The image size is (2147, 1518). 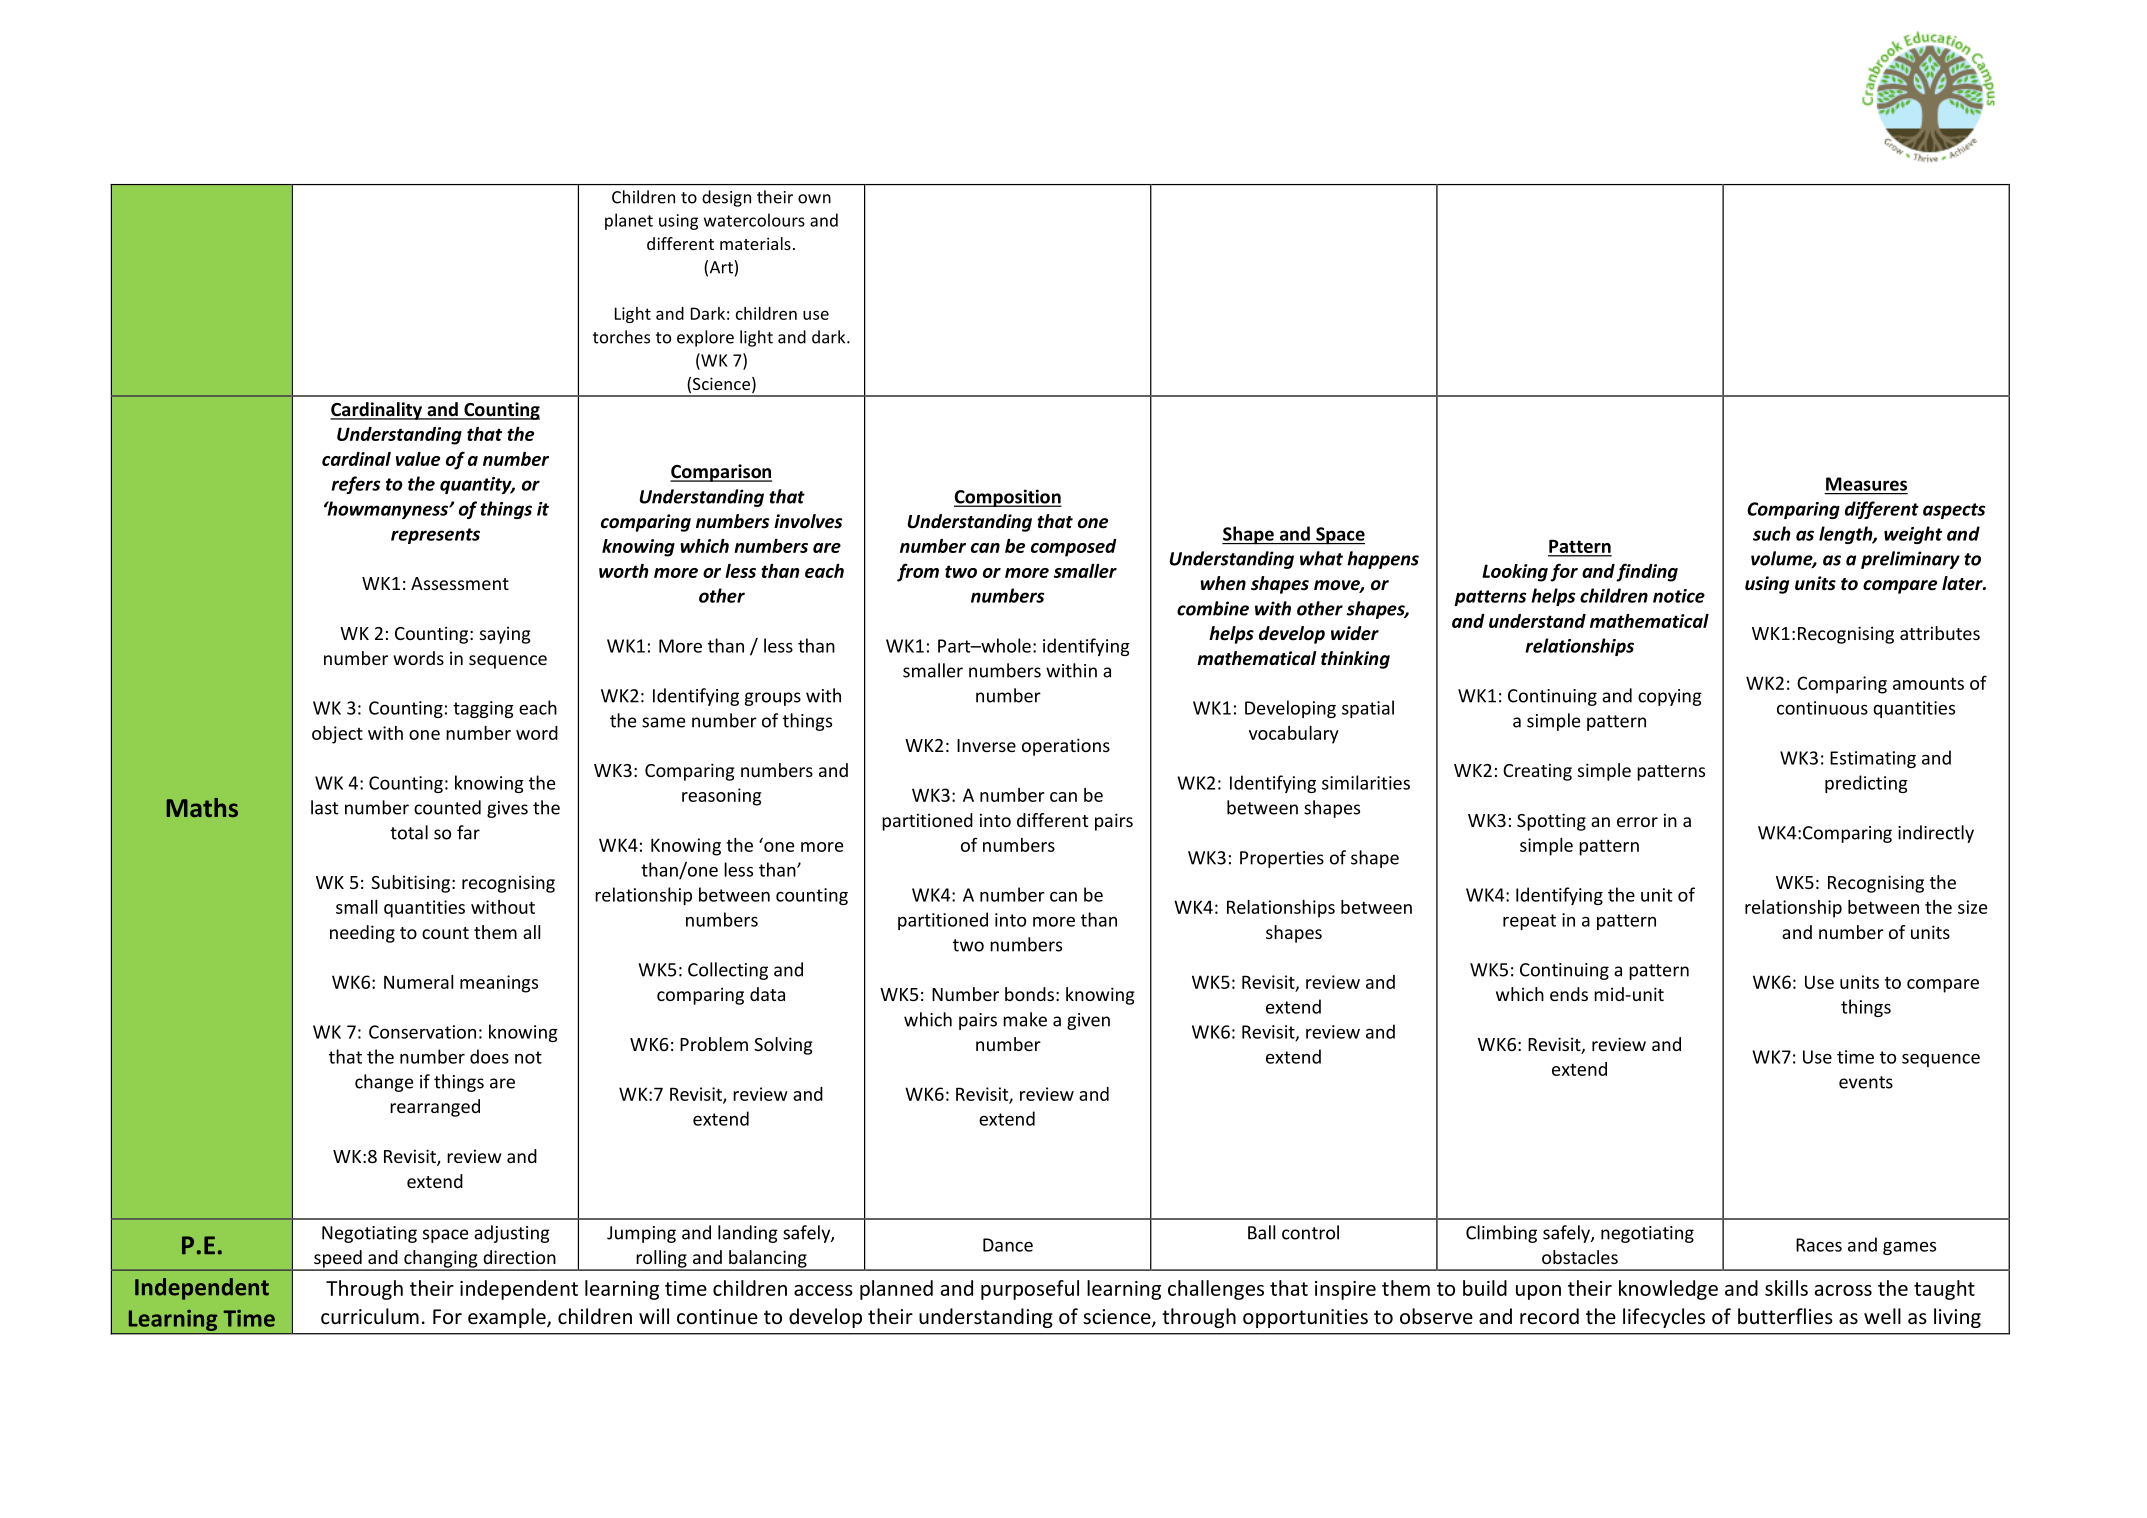 What do you see at coordinates (814, 199) in the page?
I see `own` at bounding box center [814, 199].
